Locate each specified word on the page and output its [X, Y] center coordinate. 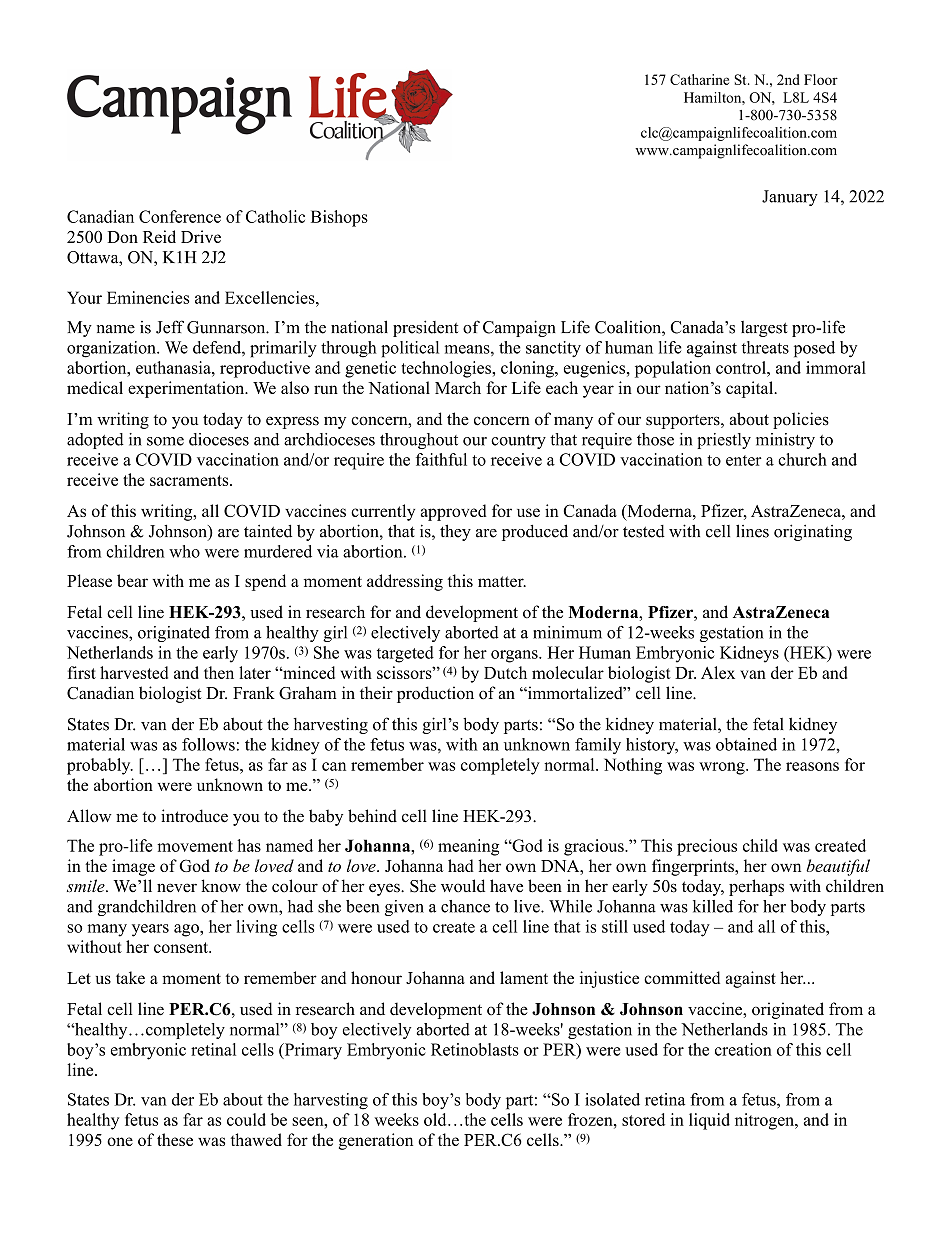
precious [707, 847]
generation [376, 1141]
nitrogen [766, 1121]
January [790, 198]
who [184, 551]
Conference [180, 216]
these [175, 1139]
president [425, 328]
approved [454, 512]
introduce [194, 816]
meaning [468, 847]
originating [813, 532]
